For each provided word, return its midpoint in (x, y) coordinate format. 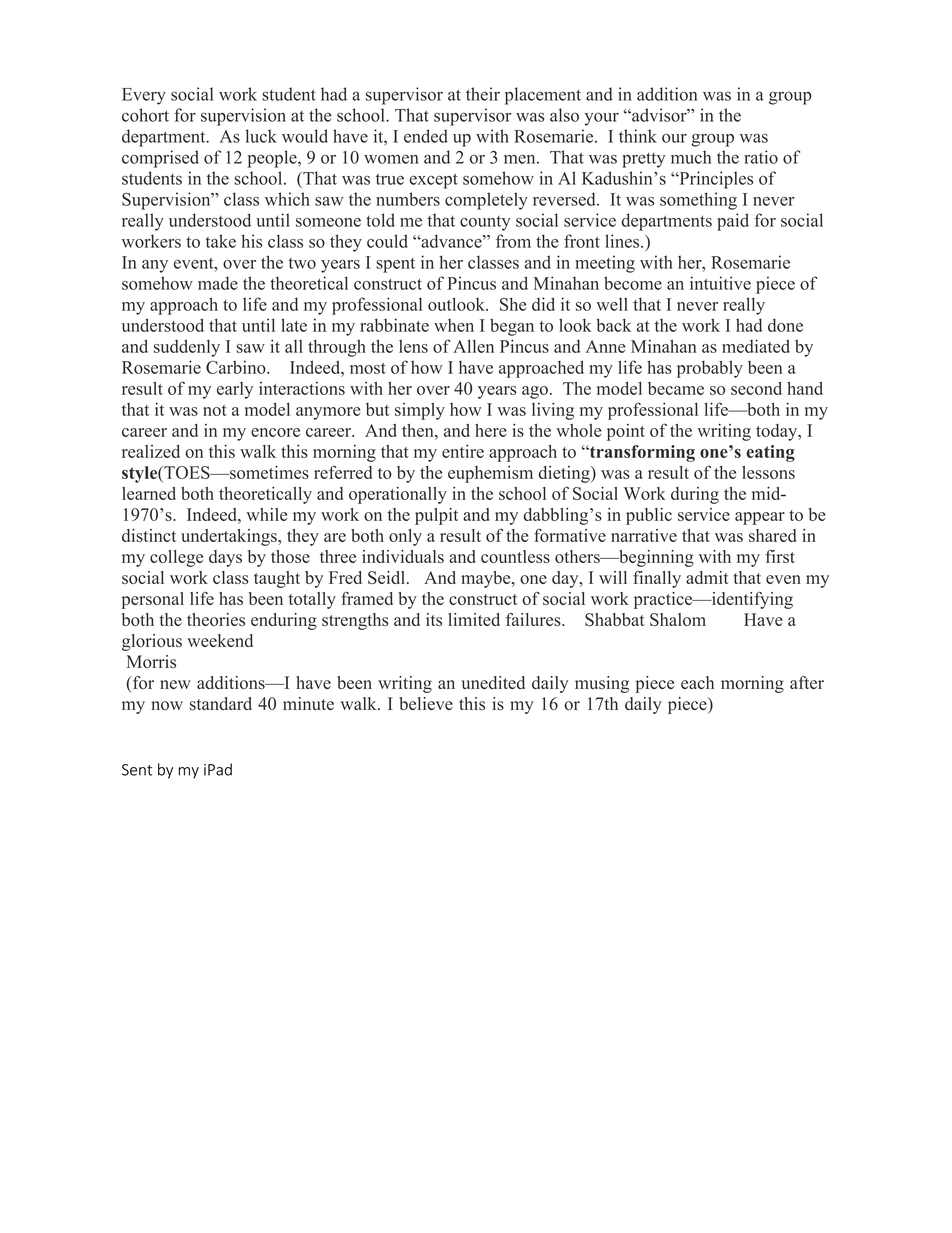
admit (707, 577)
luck (261, 136)
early (235, 390)
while (266, 514)
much (691, 157)
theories (216, 619)
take (221, 241)
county (485, 223)
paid (733, 222)
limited (474, 619)
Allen (473, 346)
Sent (137, 770)
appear (760, 518)
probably (710, 369)
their (483, 94)
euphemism (490, 474)
